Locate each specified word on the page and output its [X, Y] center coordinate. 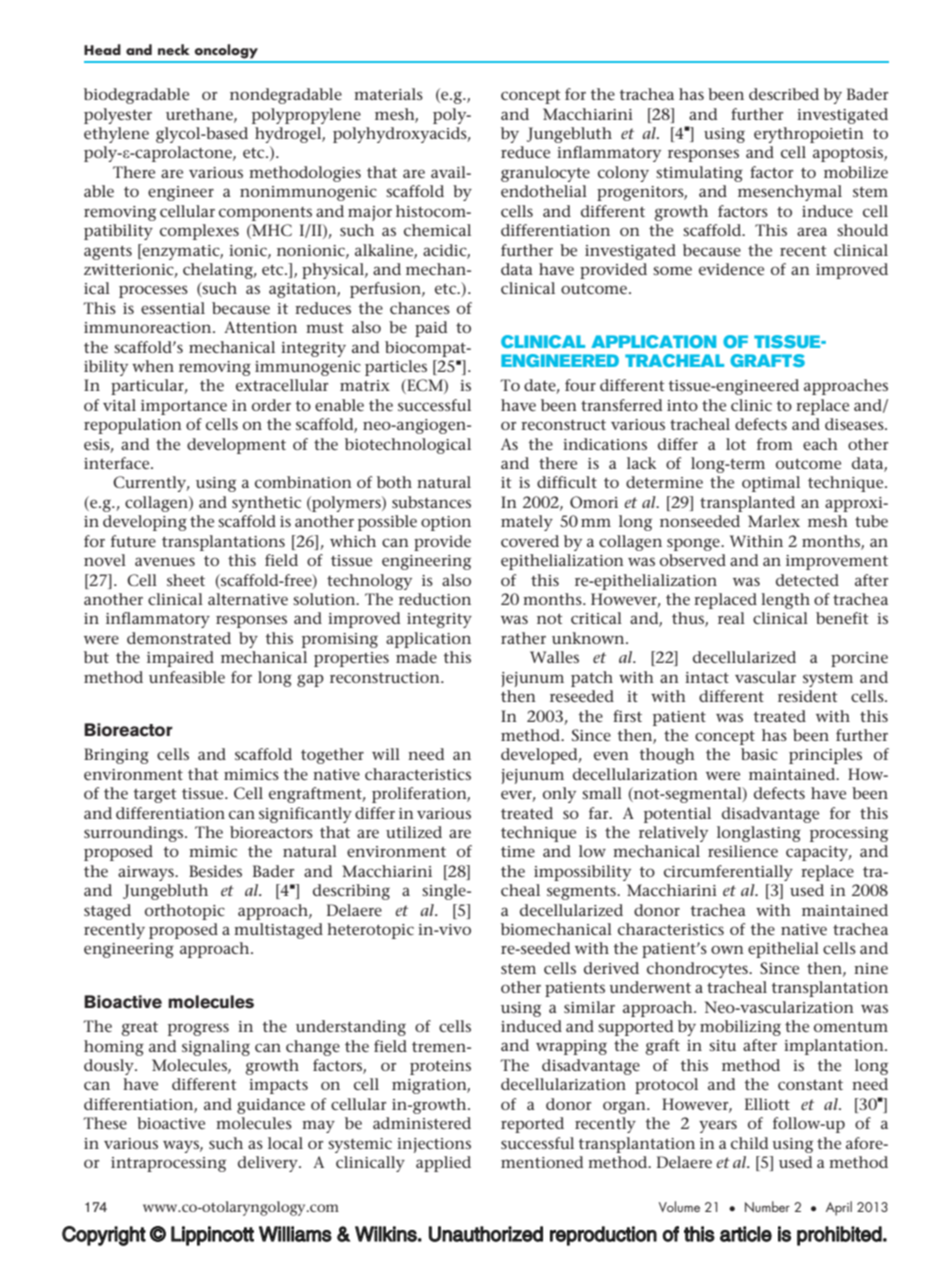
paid [431, 329]
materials [388, 94]
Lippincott [212, 1236]
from [775, 444]
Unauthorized [486, 1234]
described [784, 94]
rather [523, 638]
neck [174, 50]
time [518, 851]
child [749, 1143]
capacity [818, 853]
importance [184, 407]
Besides [215, 871]
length [785, 601]
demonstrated [179, 638]
